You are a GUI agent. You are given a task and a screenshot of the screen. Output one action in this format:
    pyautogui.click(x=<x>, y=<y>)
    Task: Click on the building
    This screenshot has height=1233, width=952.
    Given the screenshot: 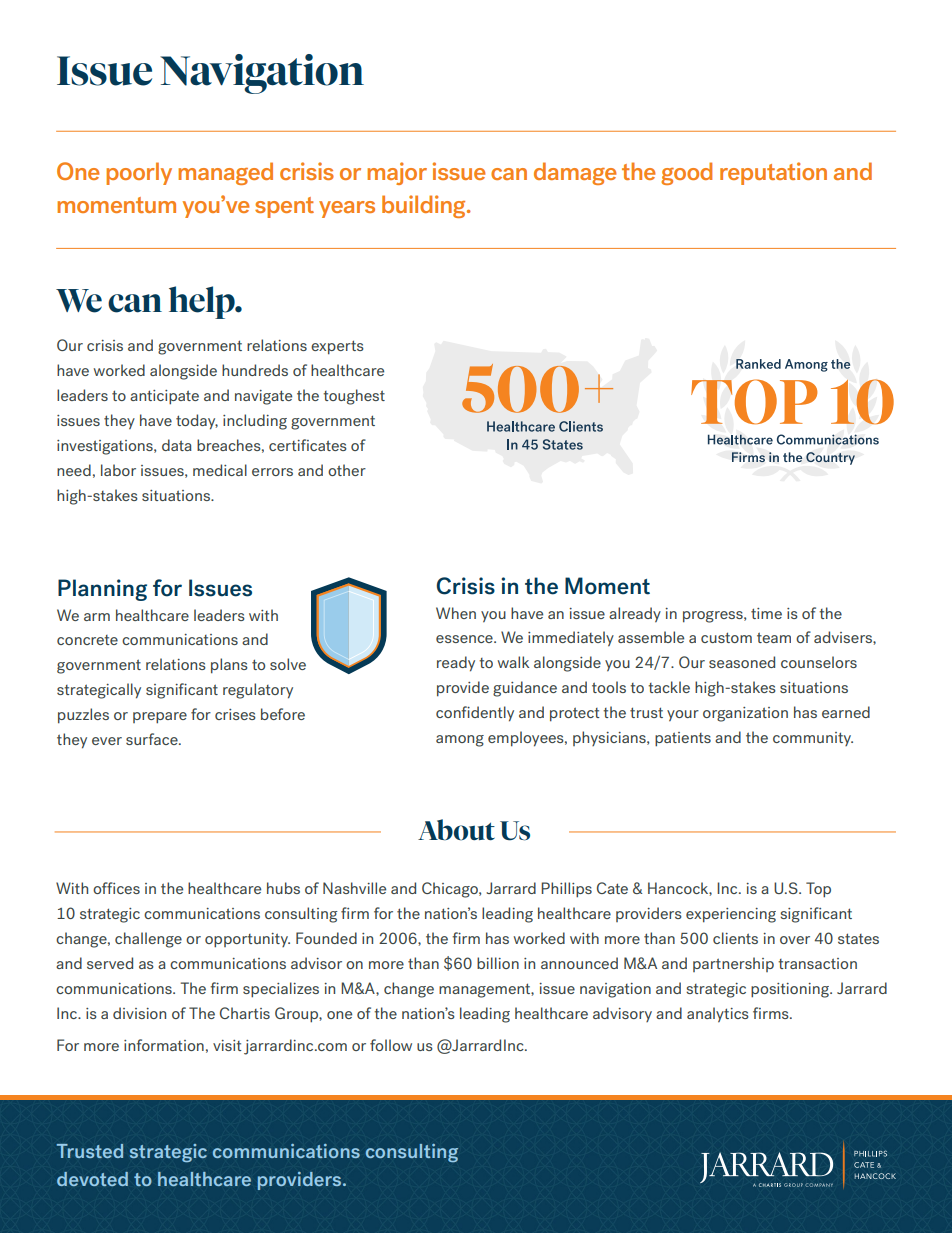 What is the action you would take?
    pyautogui.click(x=425, y=206)
